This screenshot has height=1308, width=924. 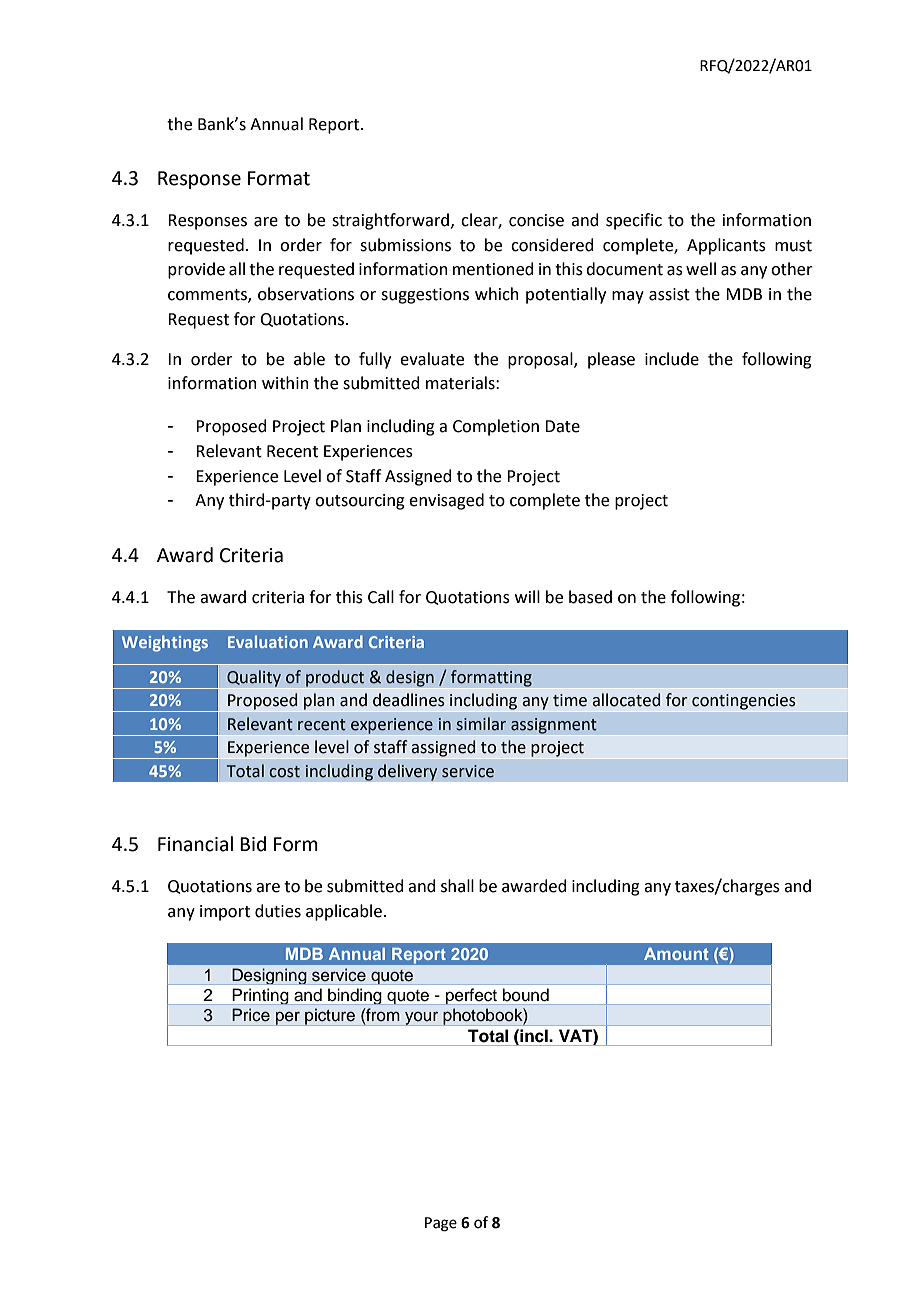 What do you see at coordinates (481, 724) in the screenshot?
I see `similar` at bounding box center [481, 724].
